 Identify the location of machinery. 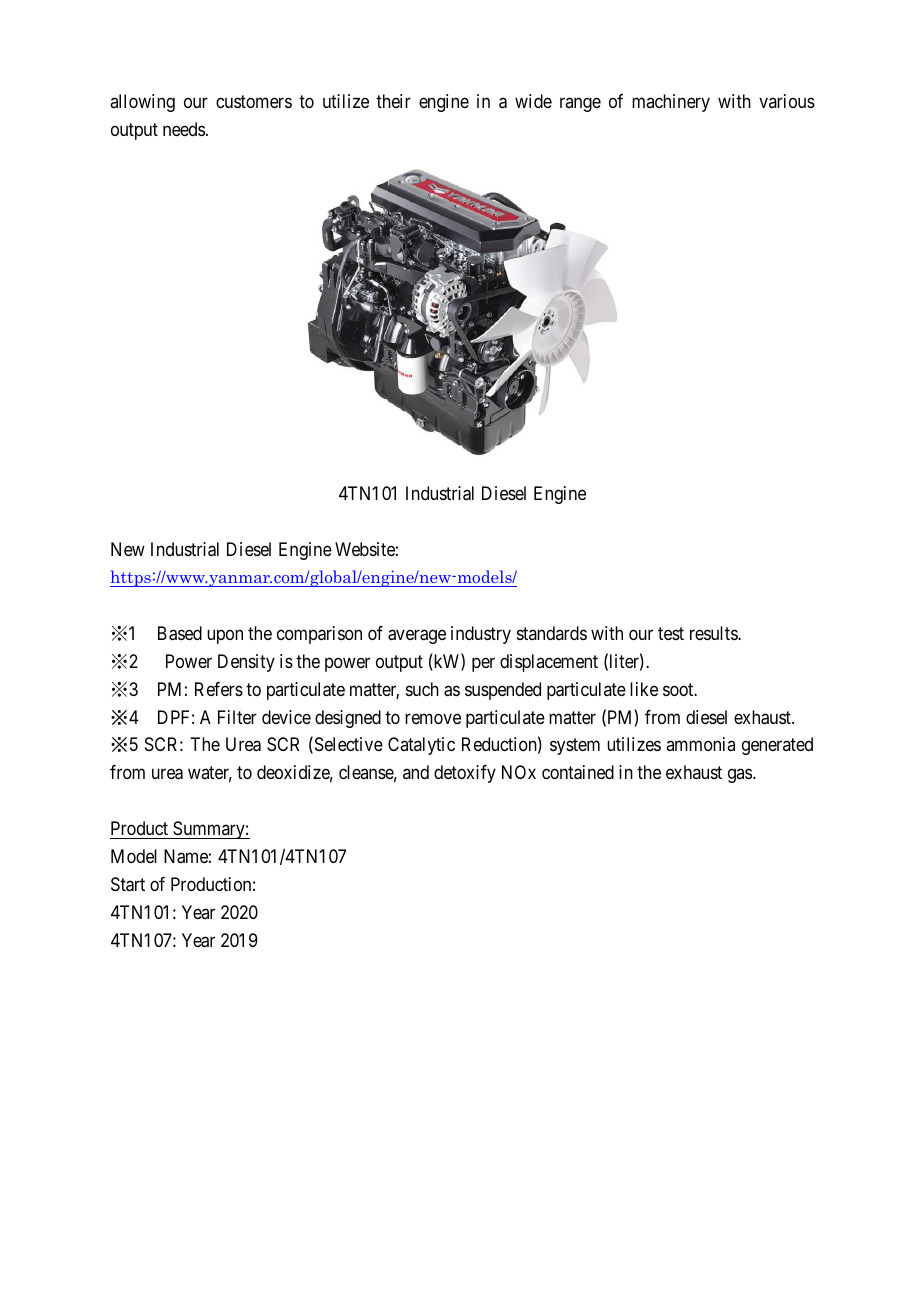
(671, 103).
